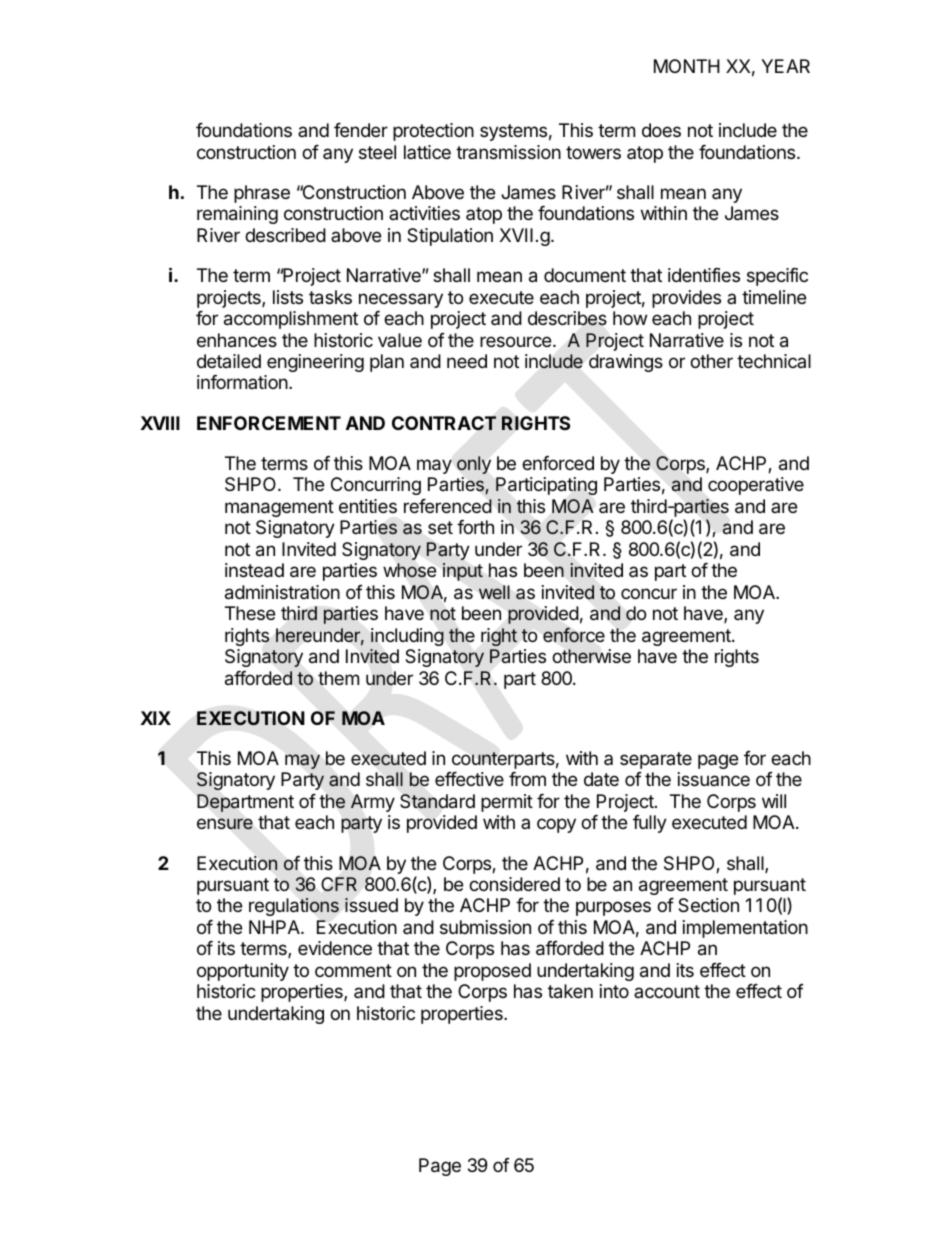 The height and width of the screenshot is (1233, 952). Describe the element at coordinates (243, 972) in the screenshot. I see `opportunity` at that location.
